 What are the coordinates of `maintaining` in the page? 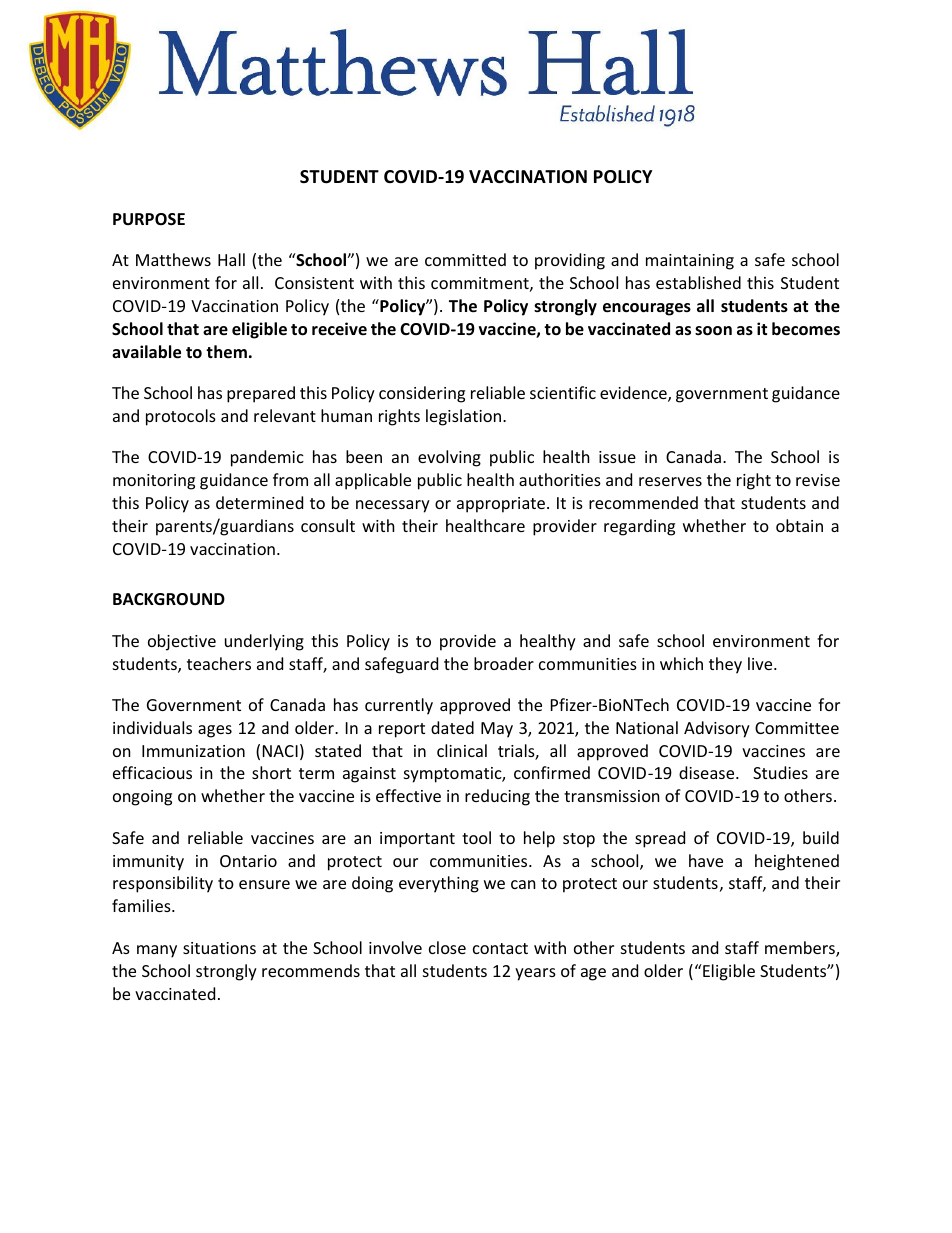 It's located at (690, 262).
